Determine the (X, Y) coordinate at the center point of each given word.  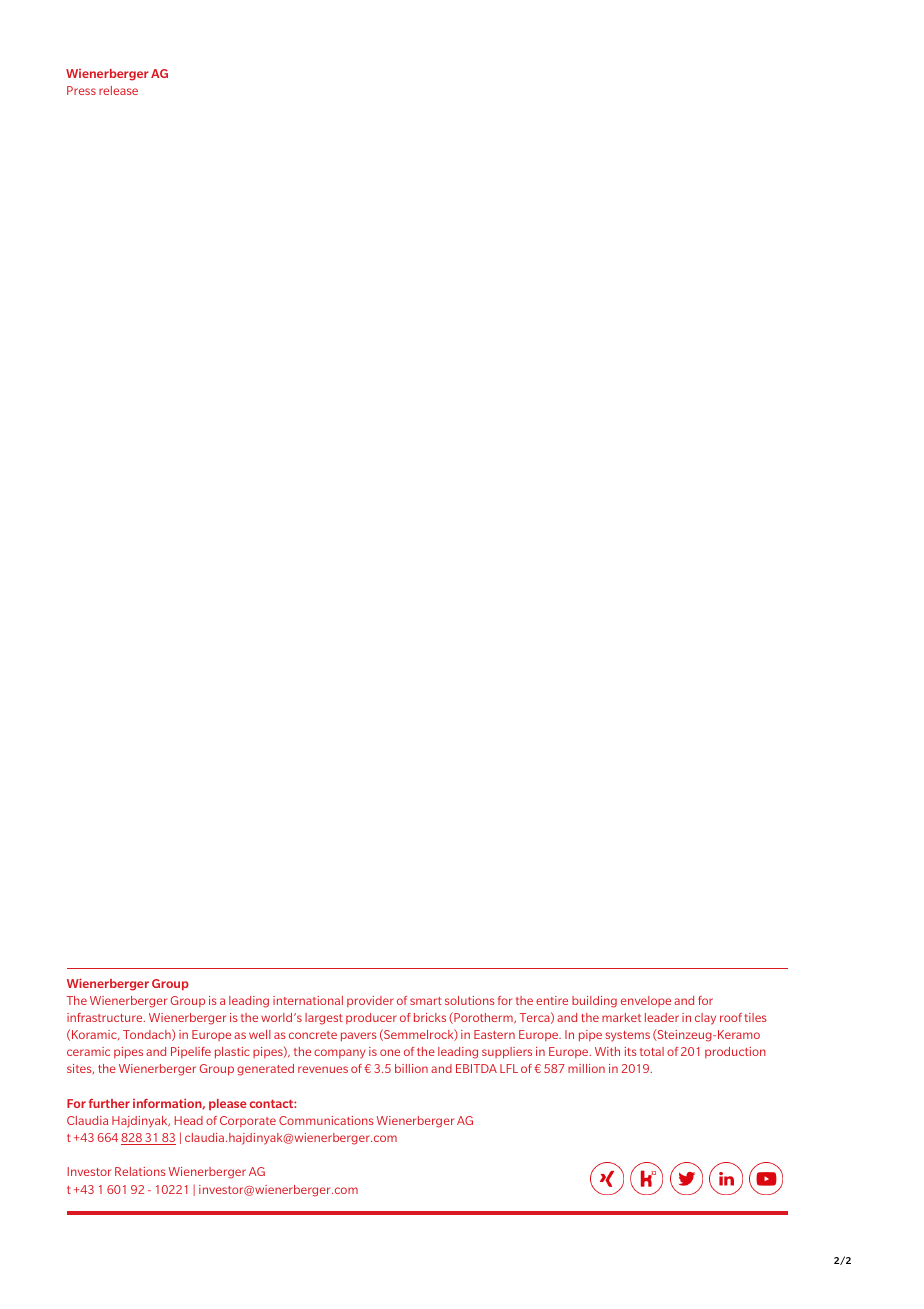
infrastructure (106, 1017)
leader (662, 1017)
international (308, 1000)
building (594, 1002)
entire (552, 1000)
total (652, 1051)
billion (411, 1068)
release (118, 90)
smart (426, 1001)
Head (189, 1120)
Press (81, 90)
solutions (470, 1000)
